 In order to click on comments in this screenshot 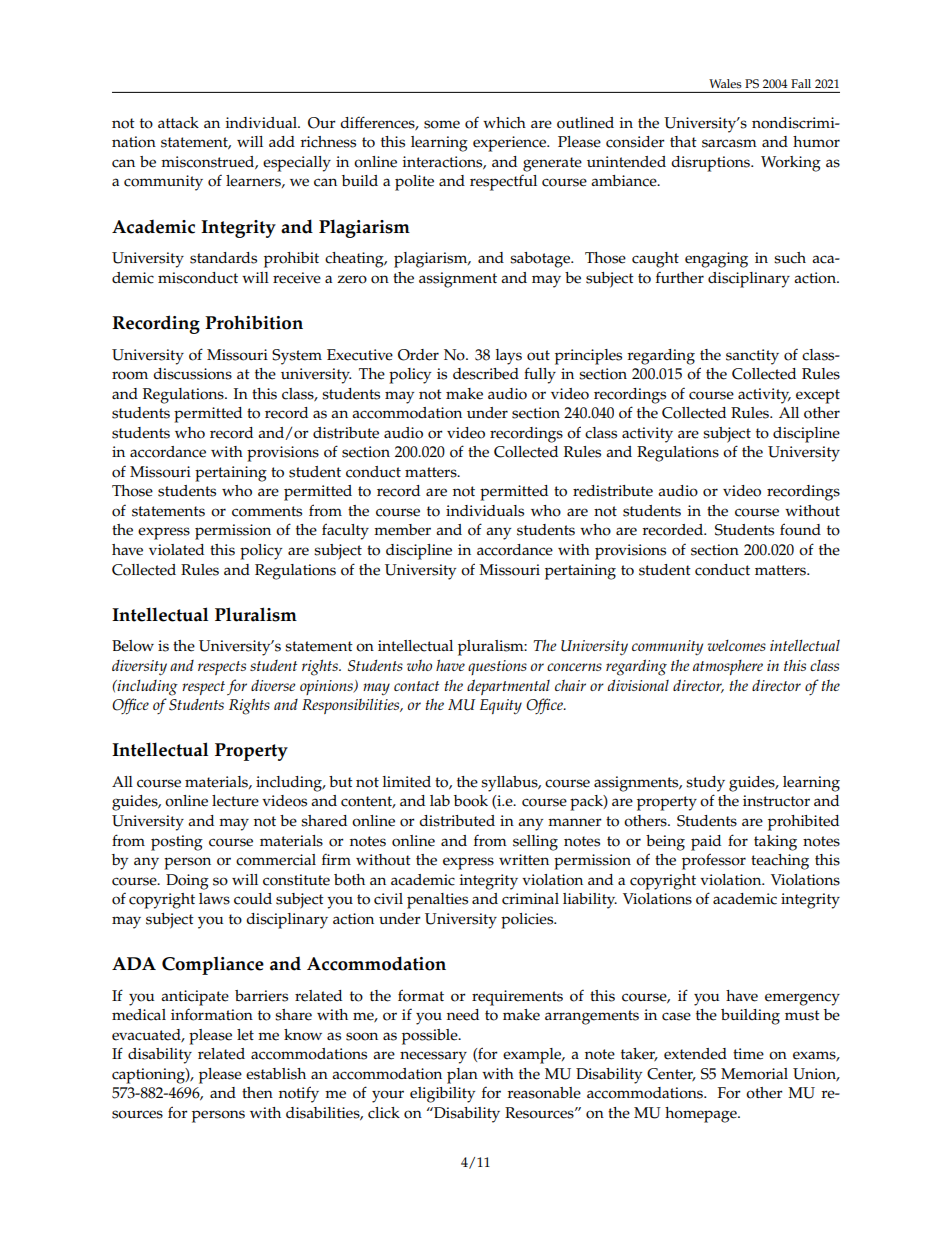, I will do `click(267, 511)`.
